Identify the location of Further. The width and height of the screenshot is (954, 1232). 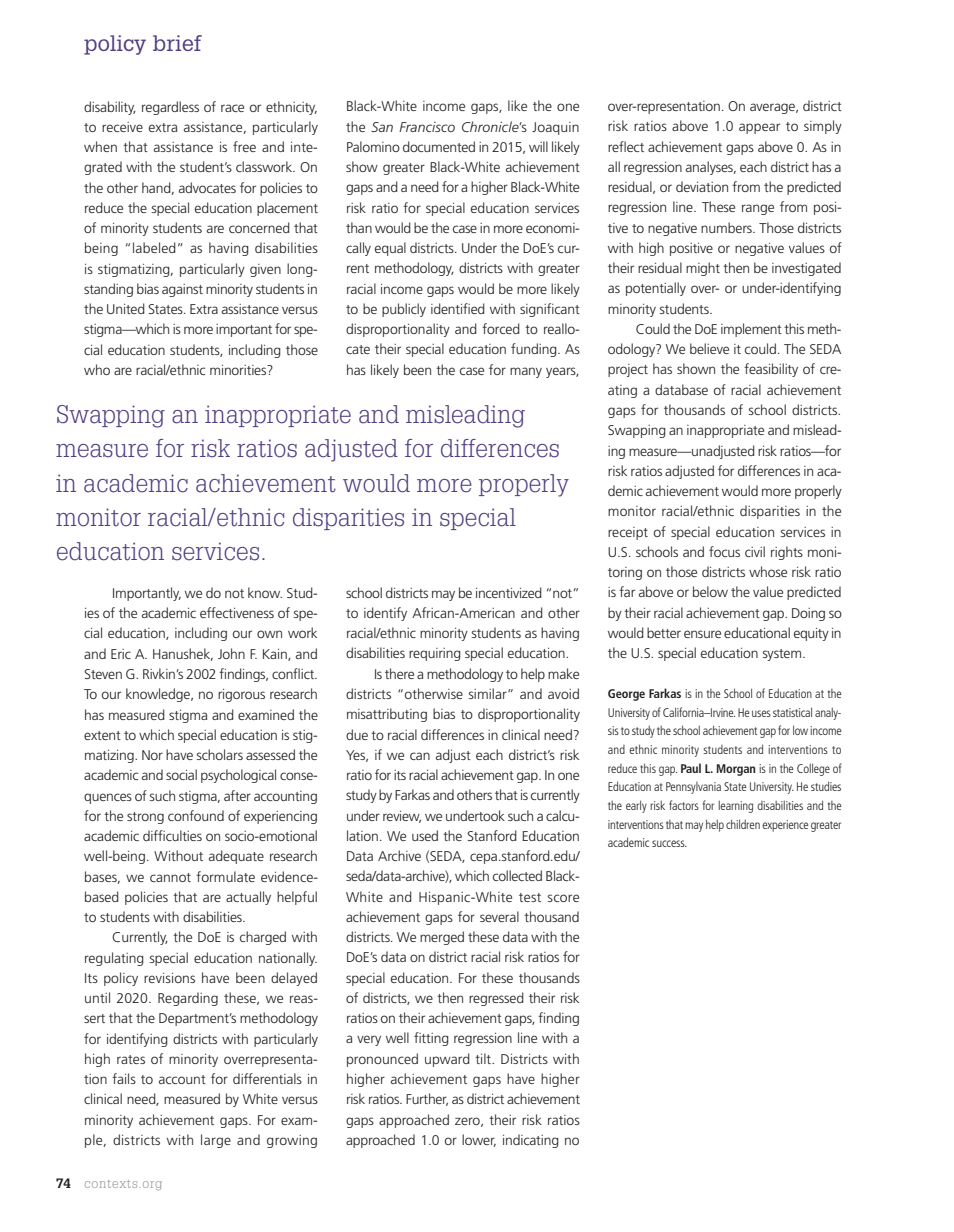
(427, 1099).
